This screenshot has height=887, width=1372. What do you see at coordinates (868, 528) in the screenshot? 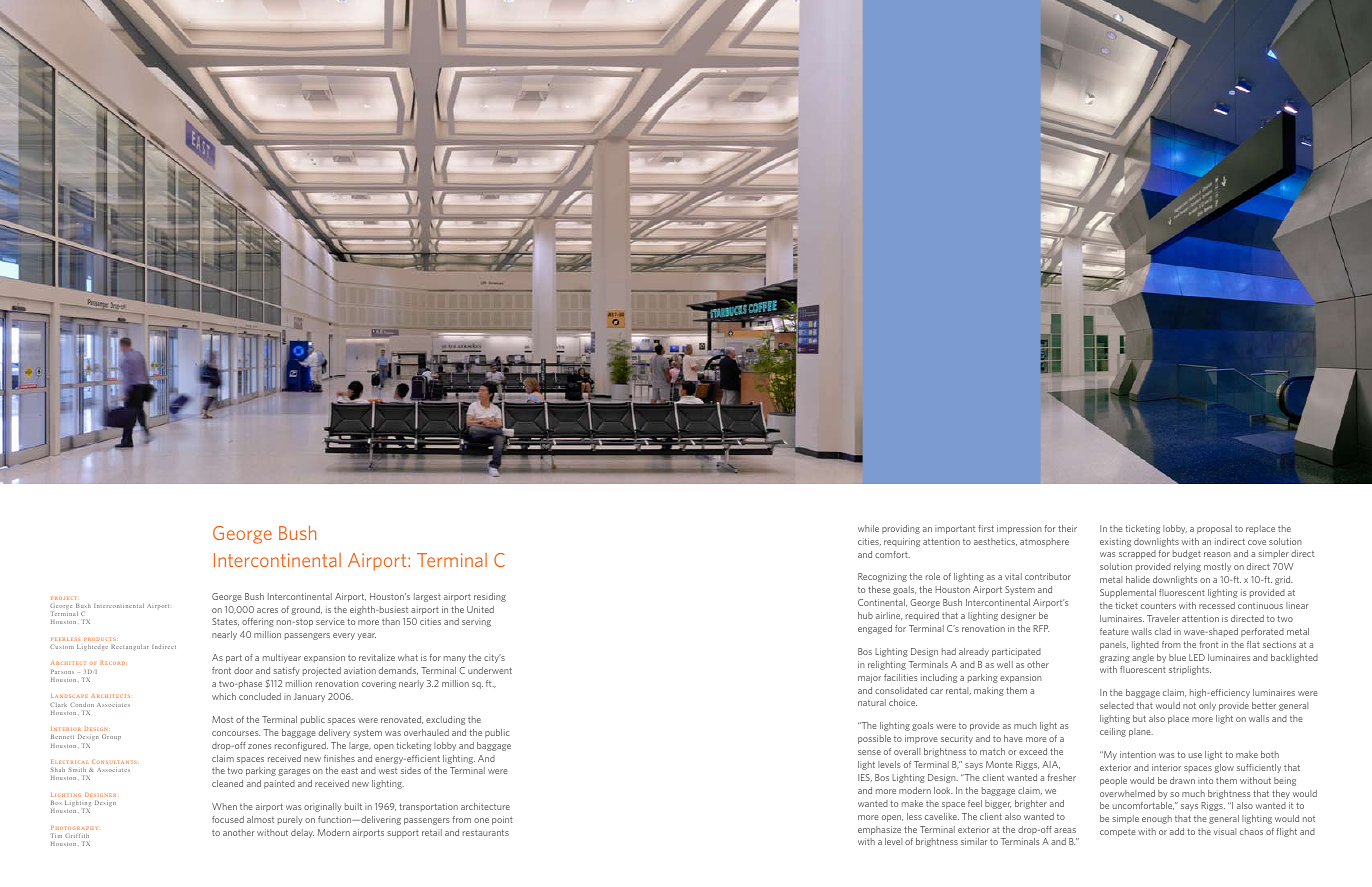
I see `while` at bounding box center [868, 528].
